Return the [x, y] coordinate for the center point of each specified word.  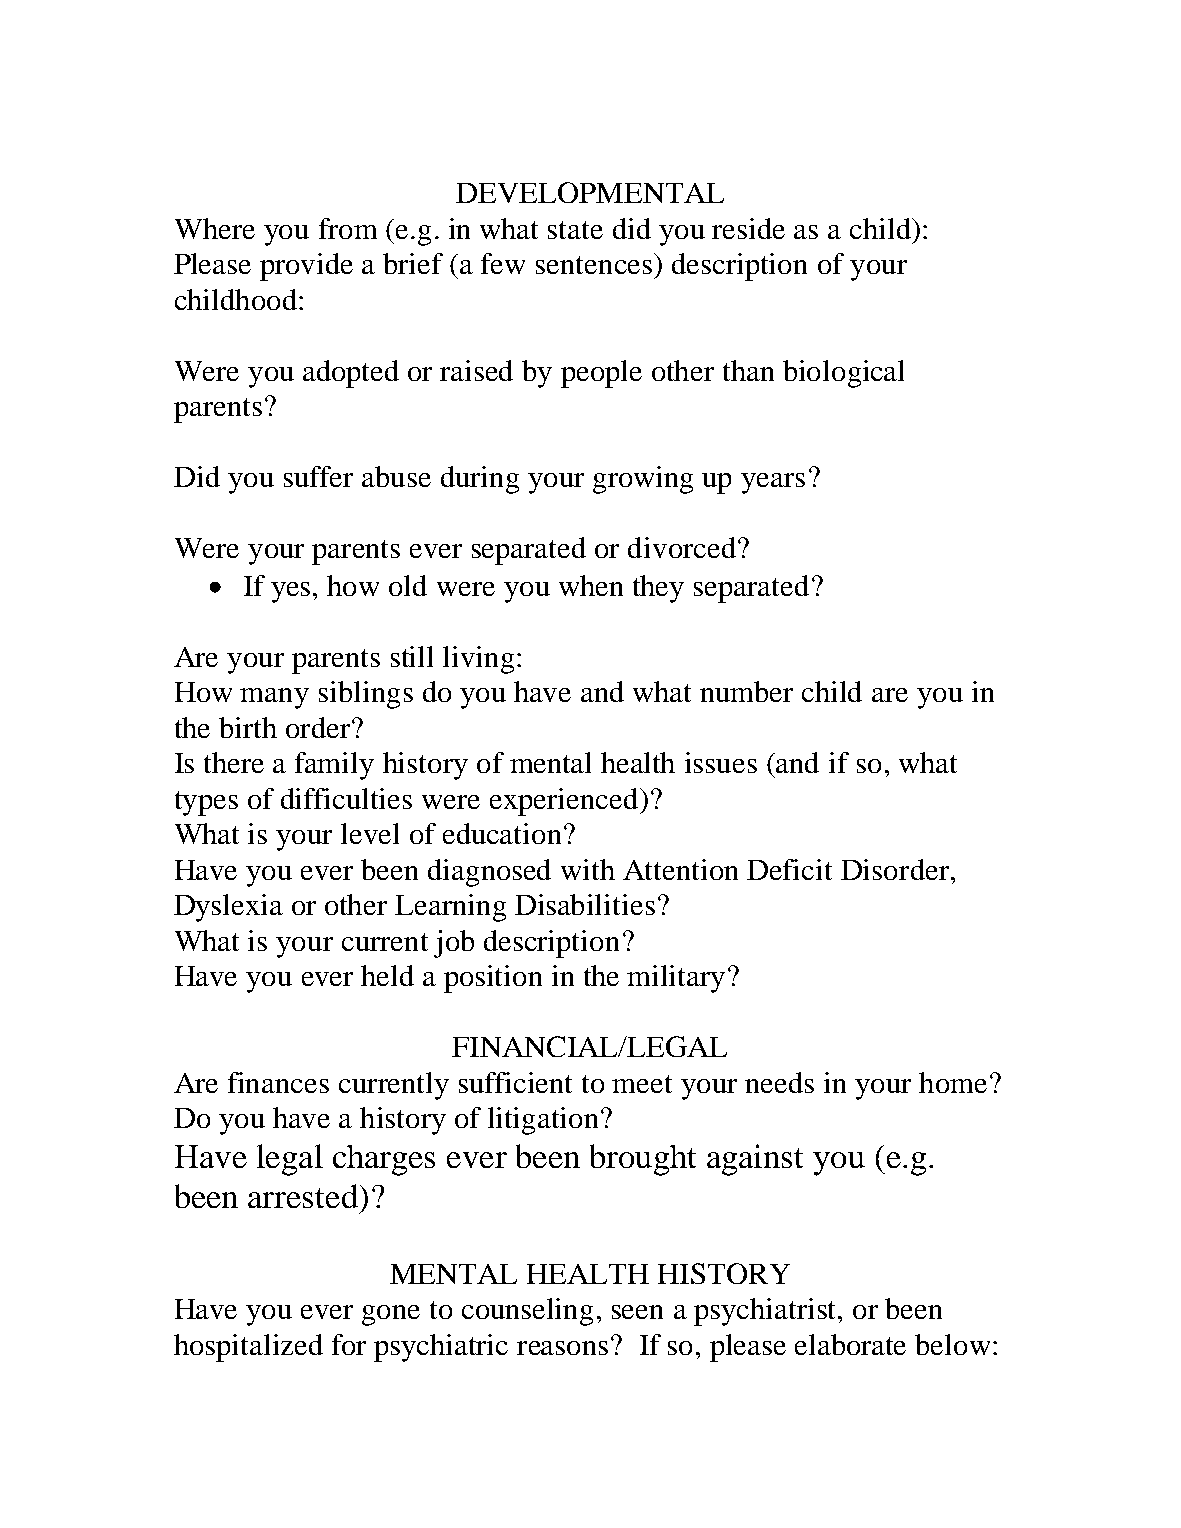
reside [748, 228]
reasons [562, 1348]
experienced [564, 802]
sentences [594, 265]
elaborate [850, 1344]
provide [306, 267]
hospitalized [248, 1348]
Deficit [789, 869]
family [334, 766]
